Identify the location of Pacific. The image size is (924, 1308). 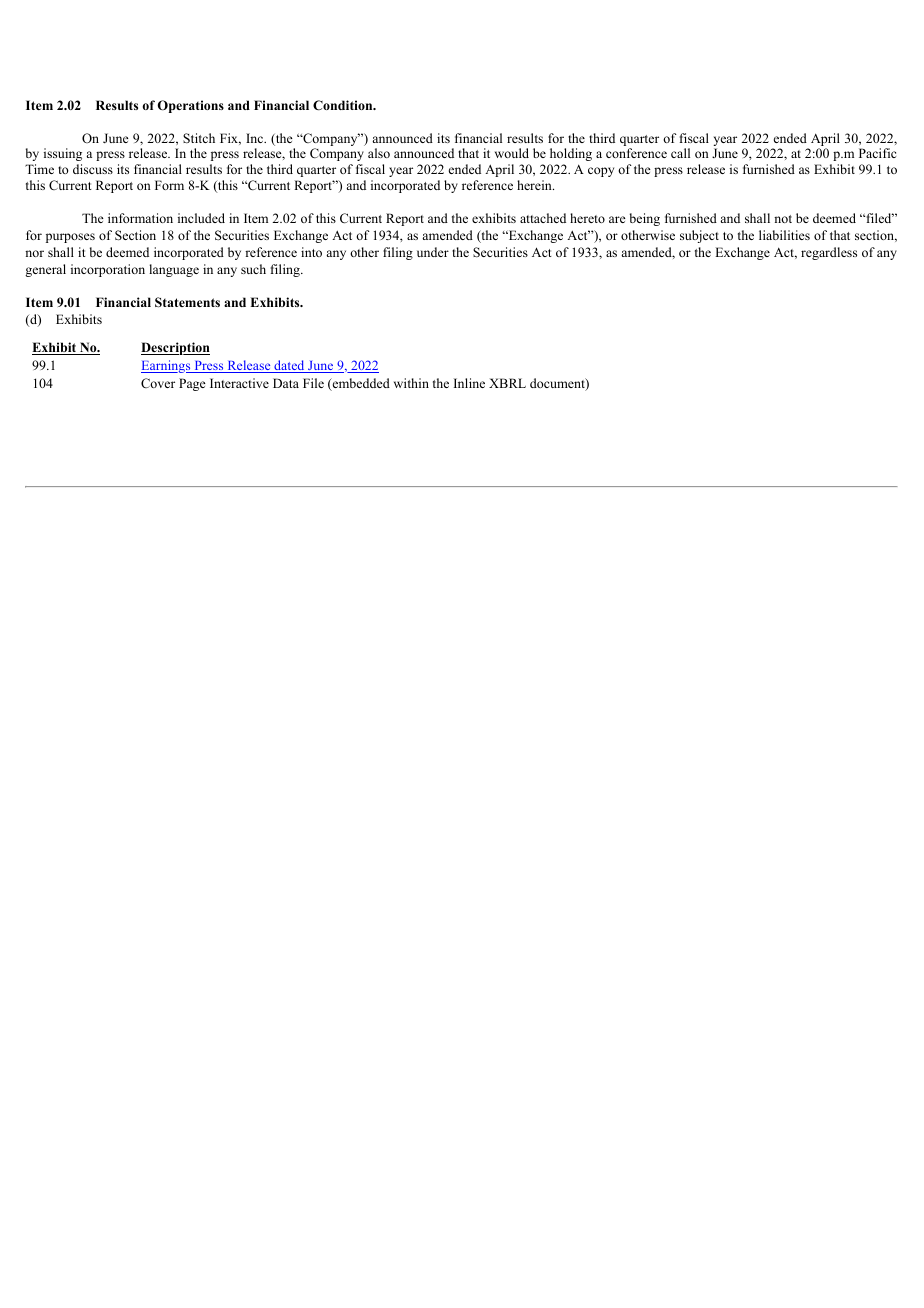
(877, 153).
